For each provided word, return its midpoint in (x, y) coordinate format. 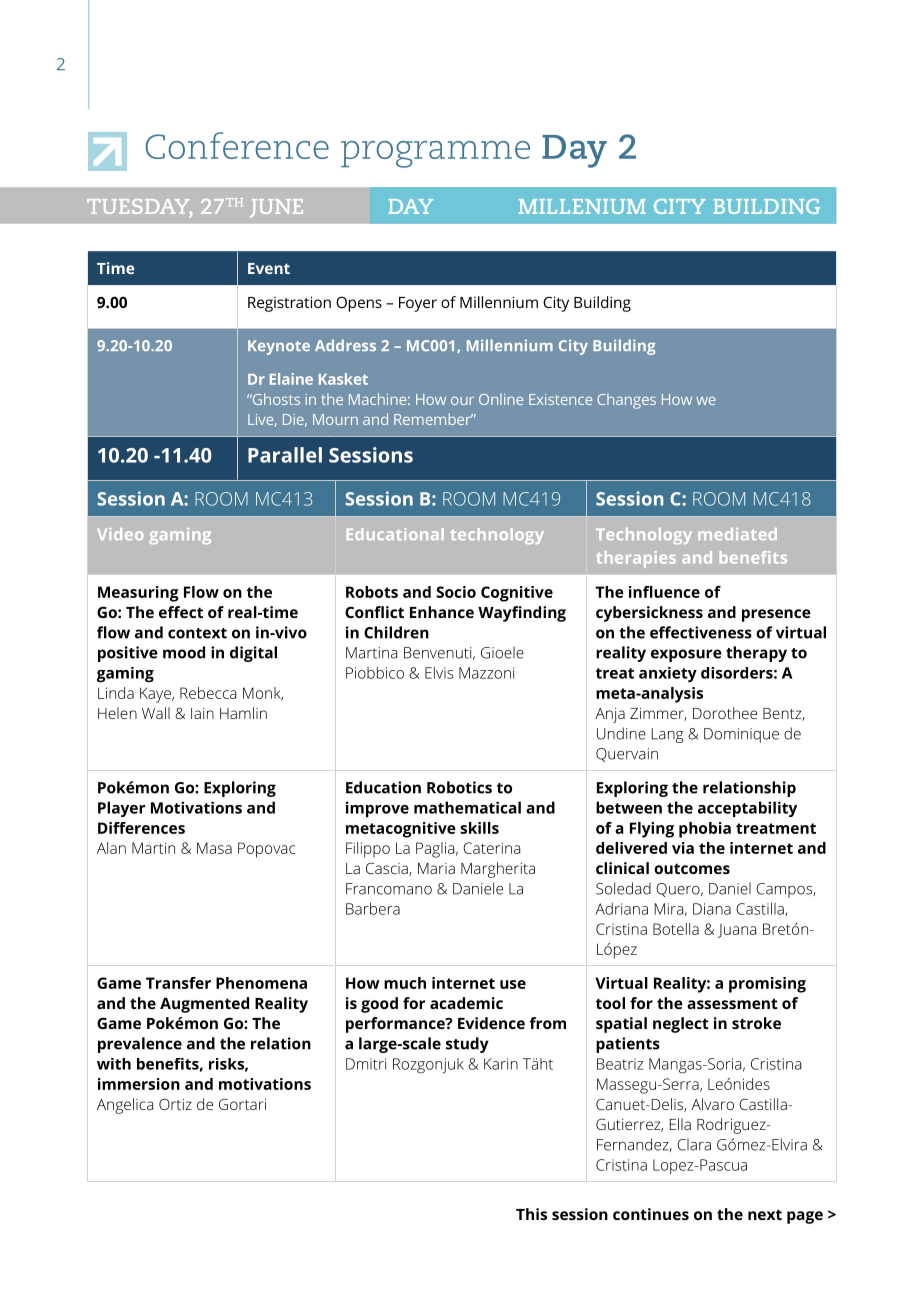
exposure (686, 655)
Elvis (439, 673)
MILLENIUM (582, 206)
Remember (433, 419)
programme (435, 154)
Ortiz (175, 1104)
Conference (237, 145)
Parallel (285, 455)
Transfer (178, 983)
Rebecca (208, 693)
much (405, 983)
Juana (737, 931)
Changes (626, 401)
